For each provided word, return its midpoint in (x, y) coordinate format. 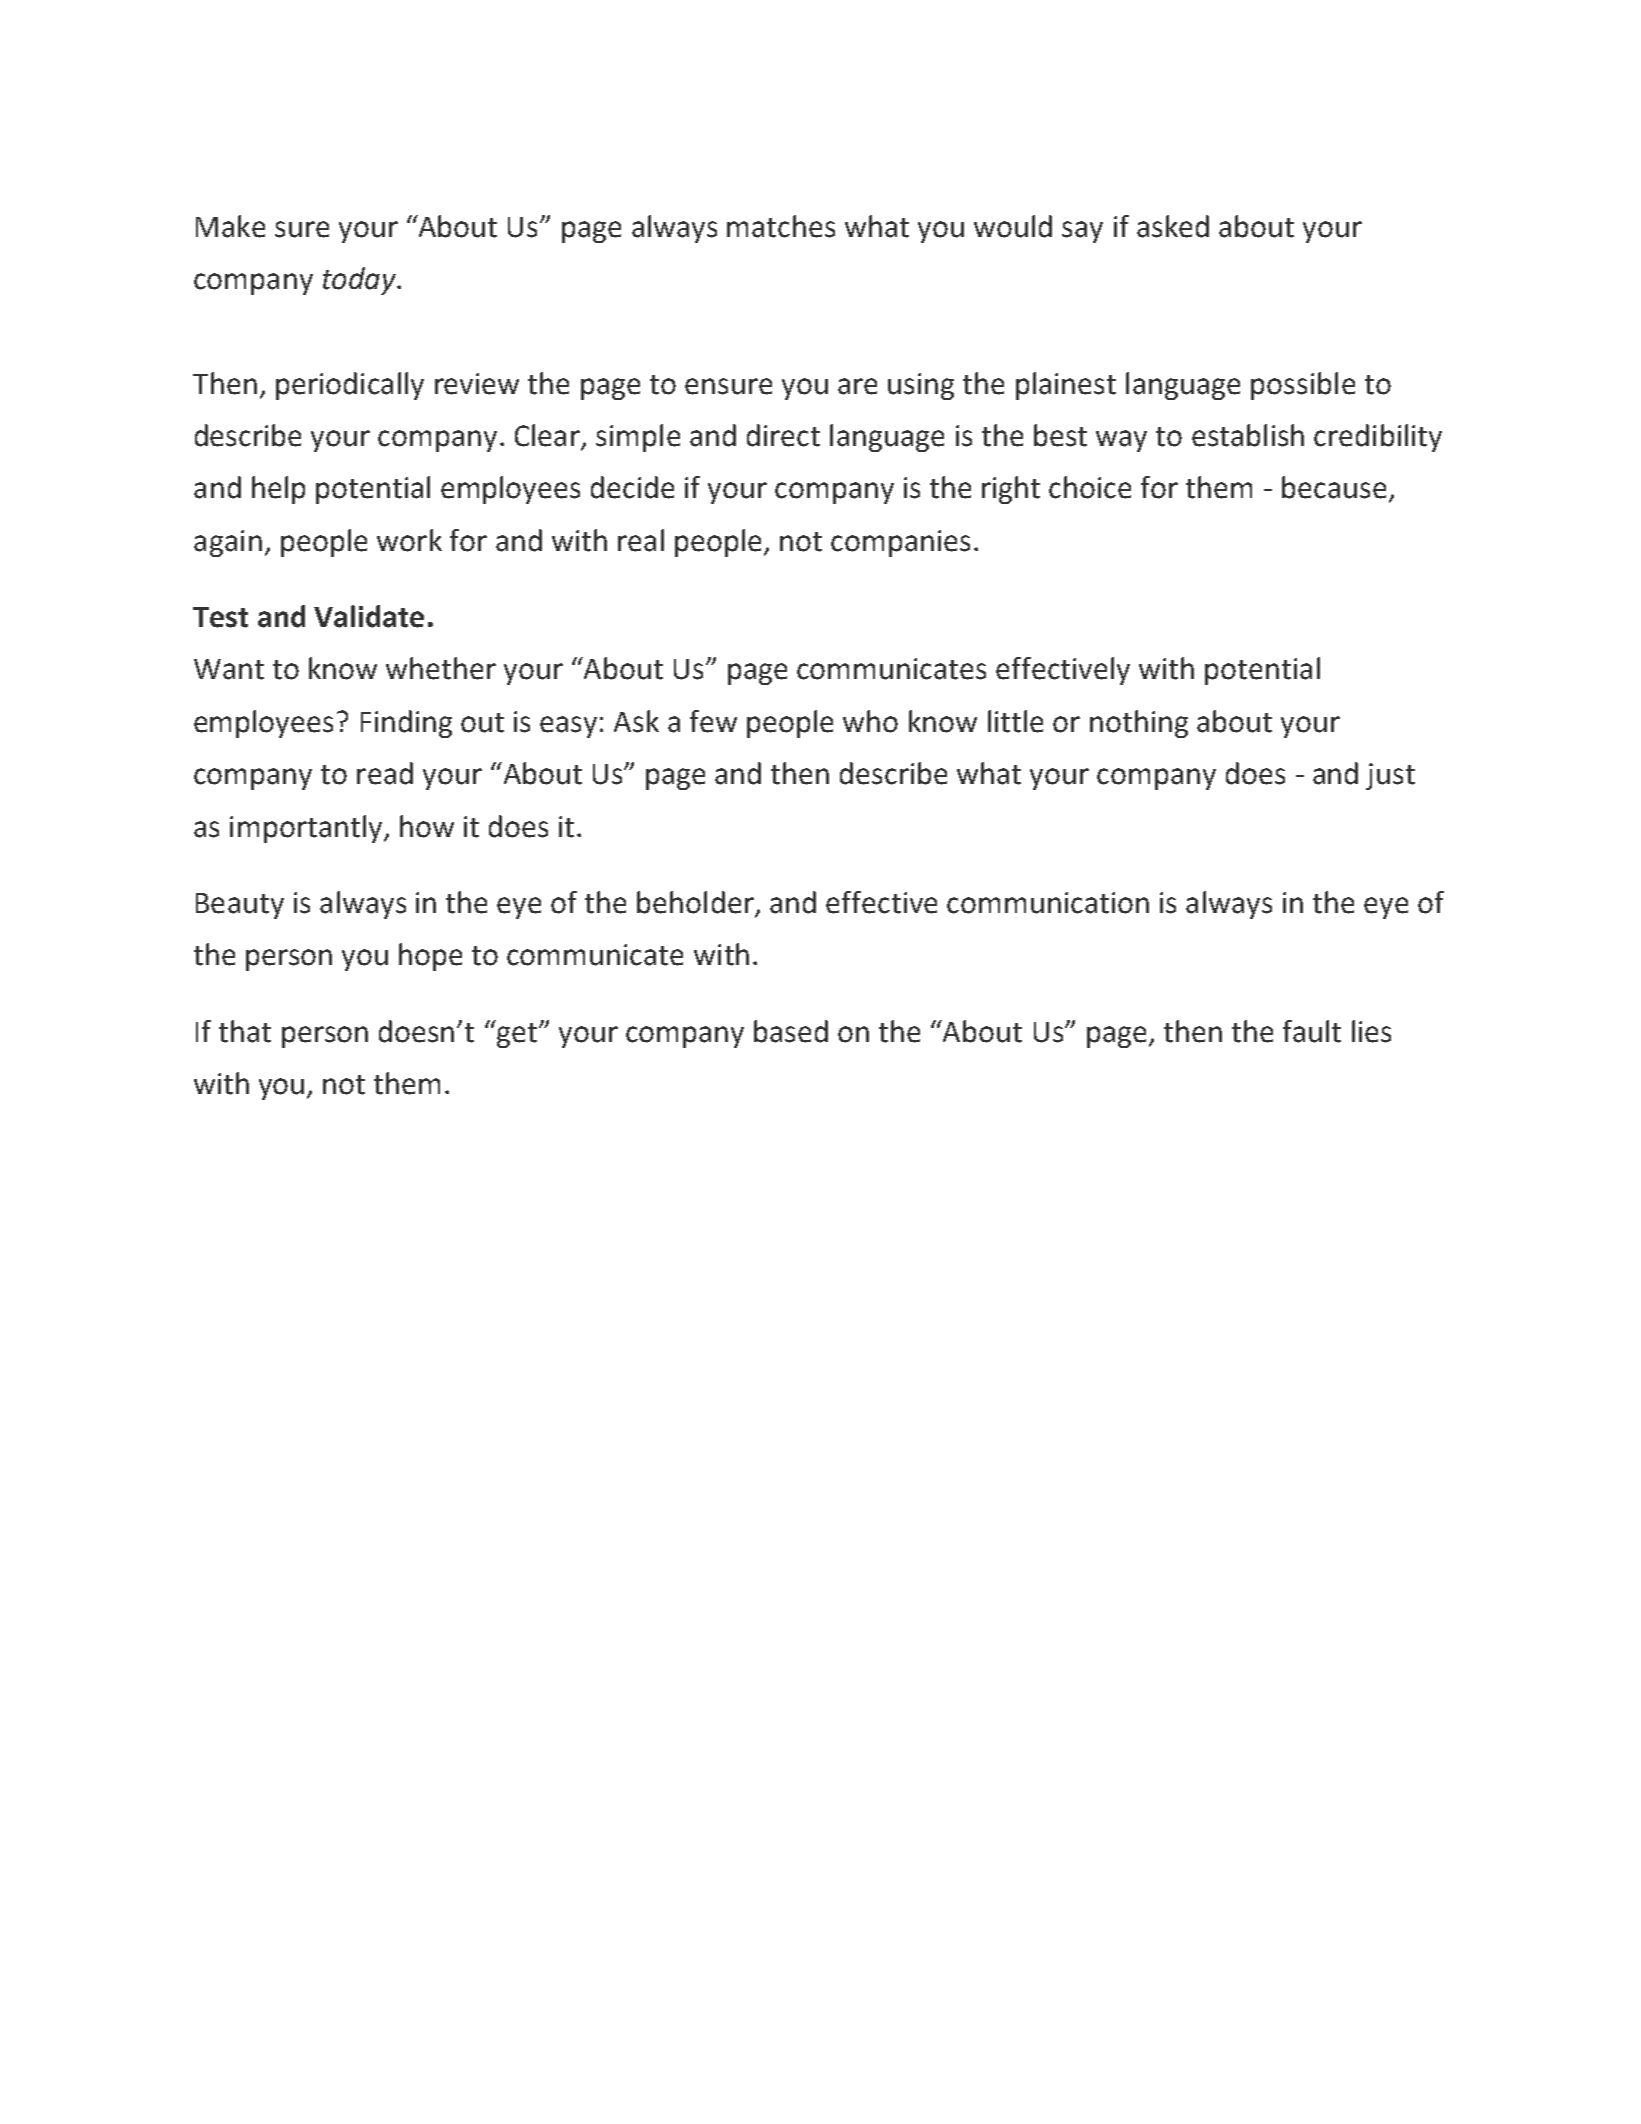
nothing (1139, 724)
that (245, 1031)
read (385, 773)
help (278, 490)
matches (781, 226)
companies (900, 543)
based (791, 1031)
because (1334, 487)
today (360, 281)
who (870, 721)
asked (1173, 226)
